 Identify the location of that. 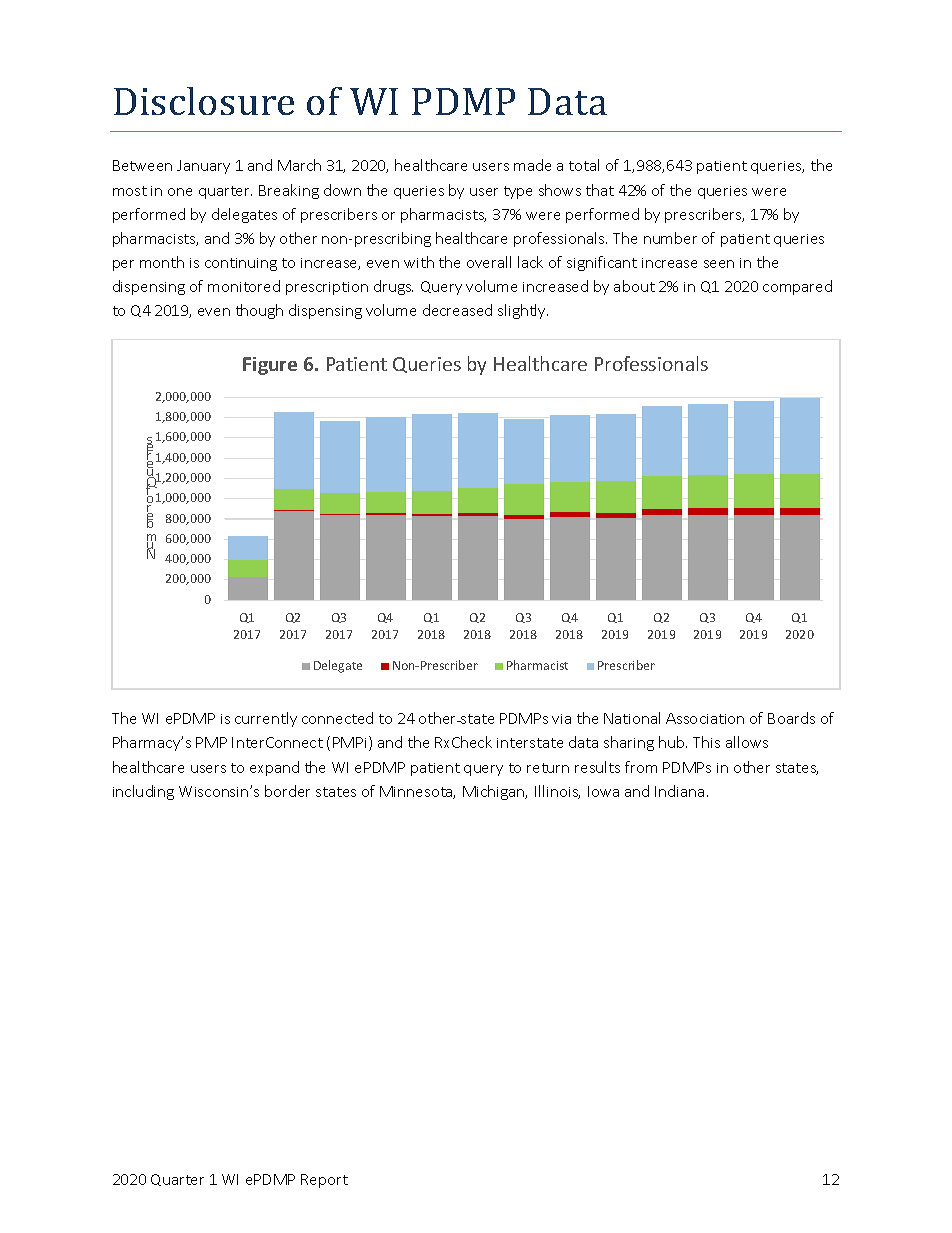
(600, 190).
